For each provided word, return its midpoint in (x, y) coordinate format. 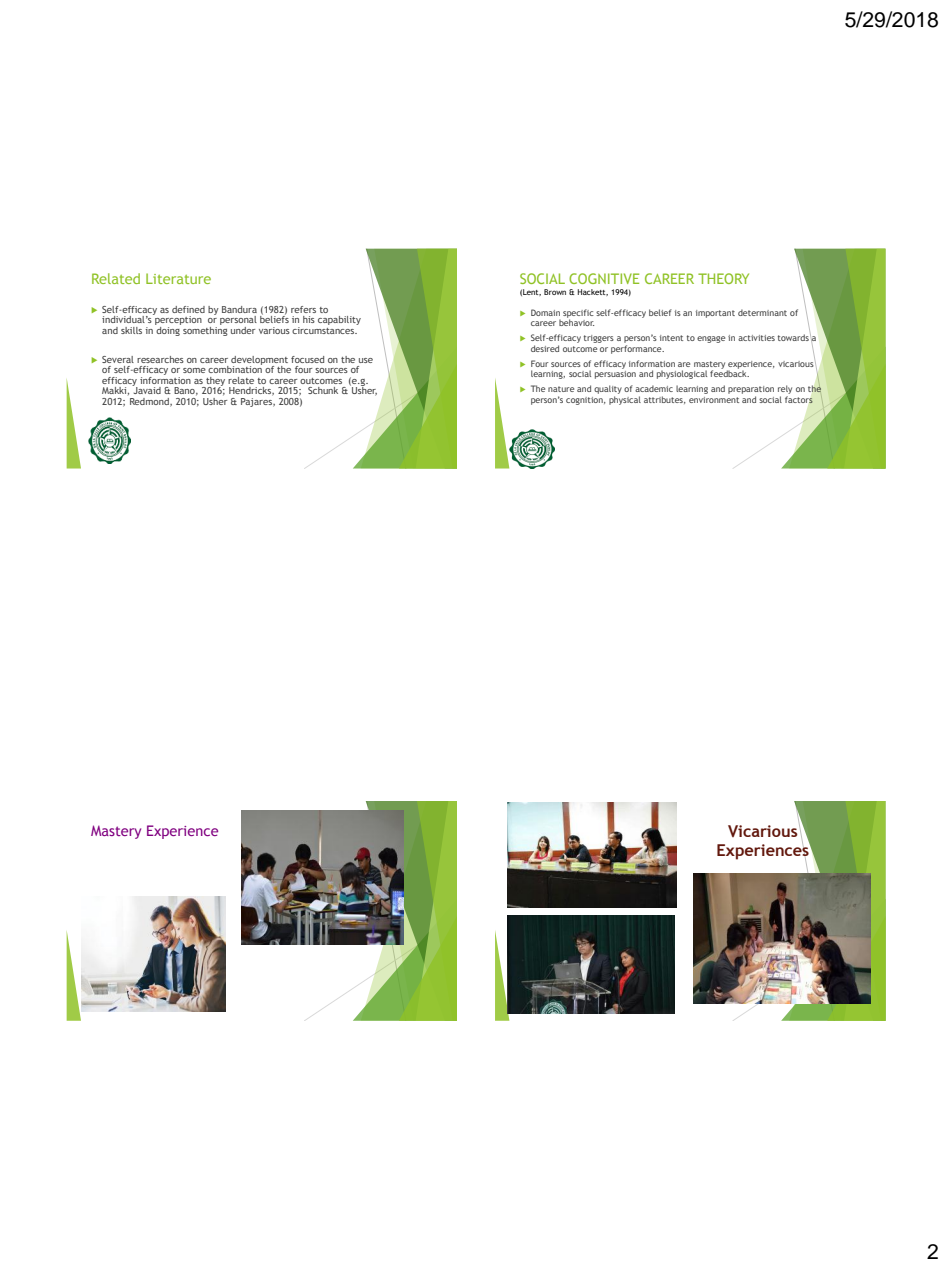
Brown (555, 292)
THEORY (723, 278)
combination (235, 368)
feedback (729, 372)
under (243, 330)
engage (711, 339)
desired (545, 348)
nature (561, 389)
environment (714, 400)
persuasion (615, 373)
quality (608, 389)
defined (188, 309)
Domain (545, 312)
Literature (178, 278)
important (715, 314)
